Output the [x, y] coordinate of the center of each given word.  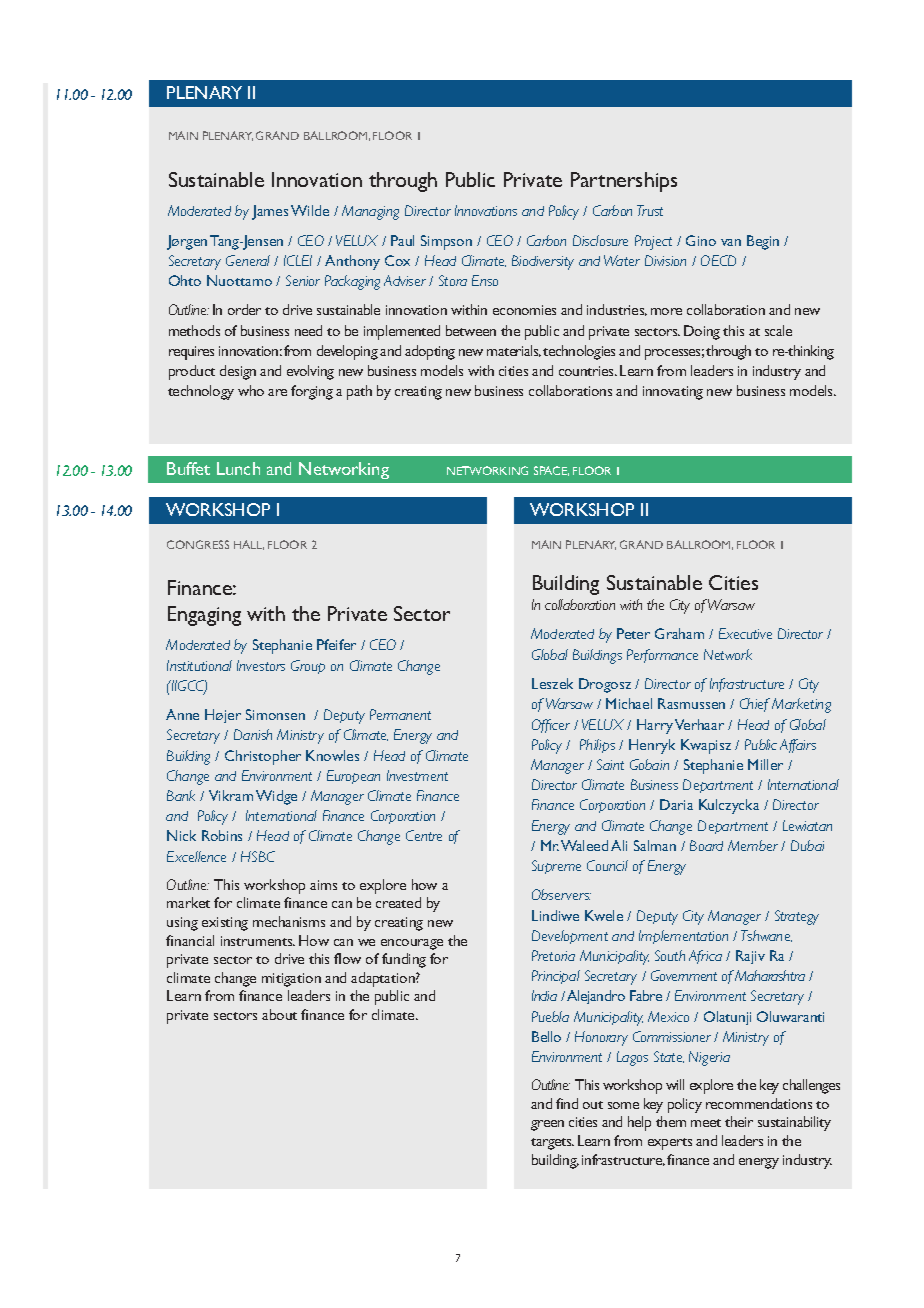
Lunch [238, 468]
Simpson [446, 242]
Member [753, 845]
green [547, 1125]
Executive [745, 633]
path [359, 392]
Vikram [231, 795]
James [270, 212]
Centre [424, 835]
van [731, 242]
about [279, 1014]
